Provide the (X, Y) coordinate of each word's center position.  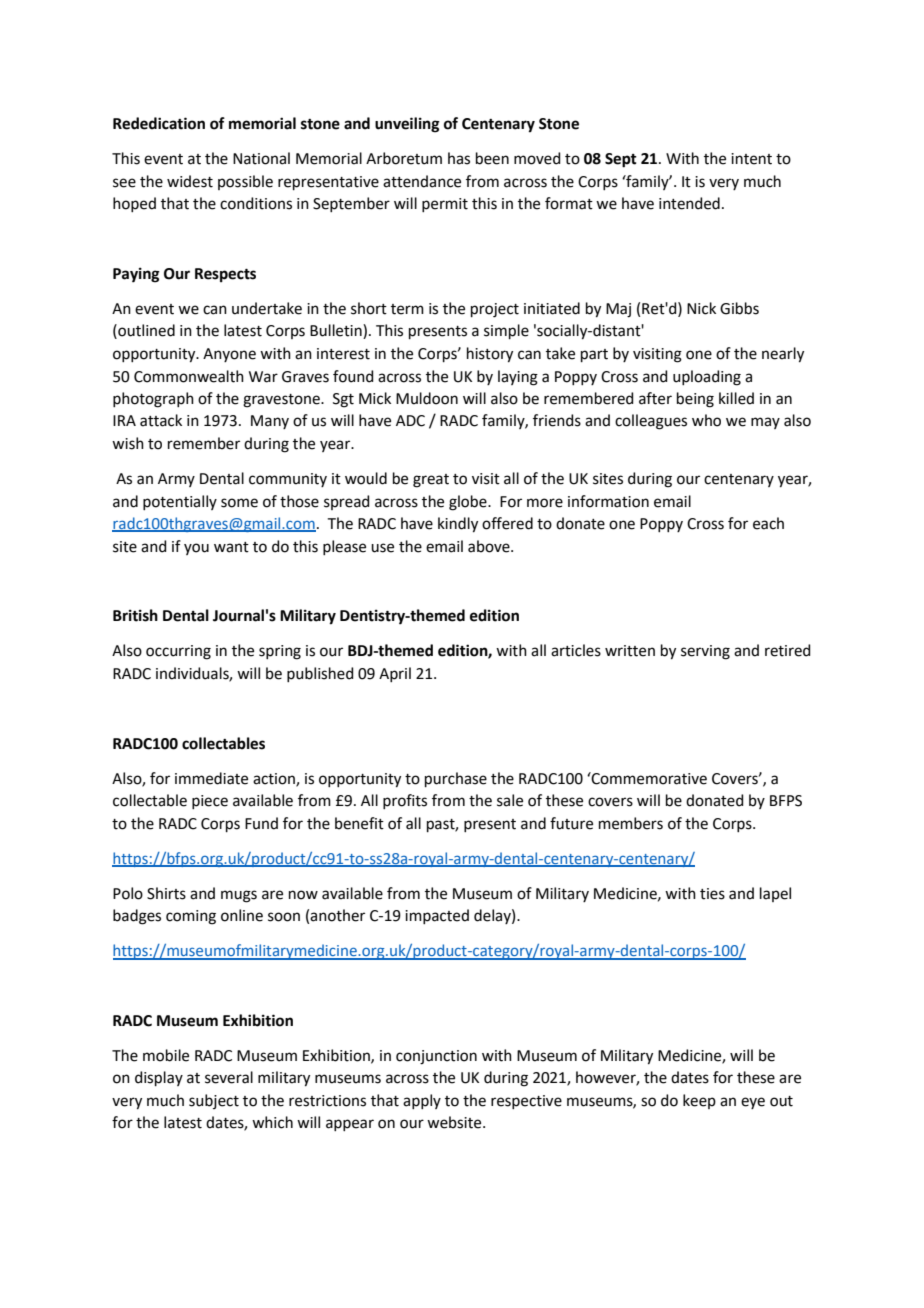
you (196, 549)
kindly (458, 525)
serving (705, 652)
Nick (701, 308)
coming (191, 917)
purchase (456, 779)
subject (214, 1101)
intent (751, 159)
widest (190, 181)
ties (712, 894)
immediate (211, 778)
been (492, 158)
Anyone (229, 355)
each (768, 523)
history (490, 355)
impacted (437, 916)
